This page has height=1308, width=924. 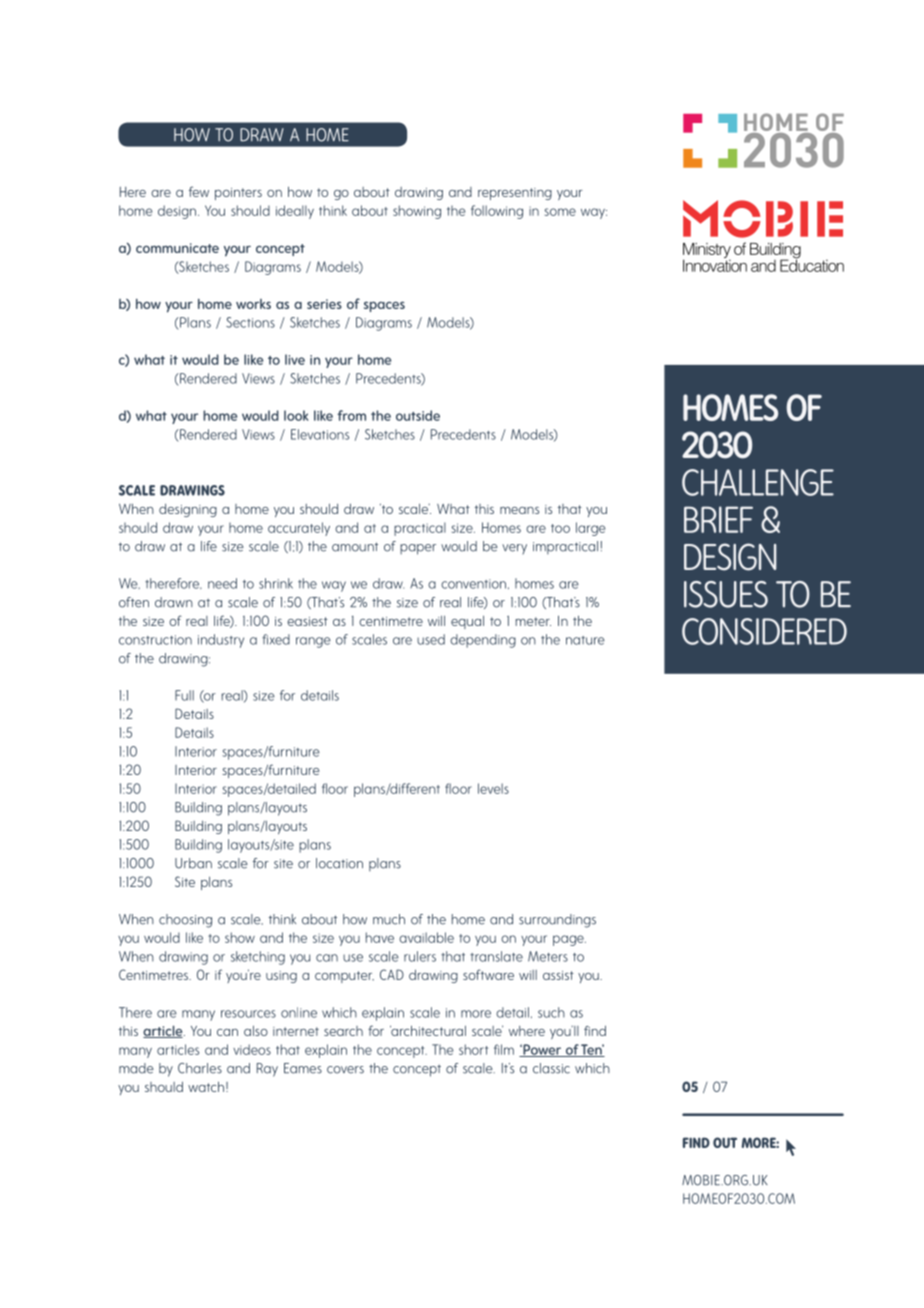 I want to click on ISSUES, so click(x=726, y=594).
